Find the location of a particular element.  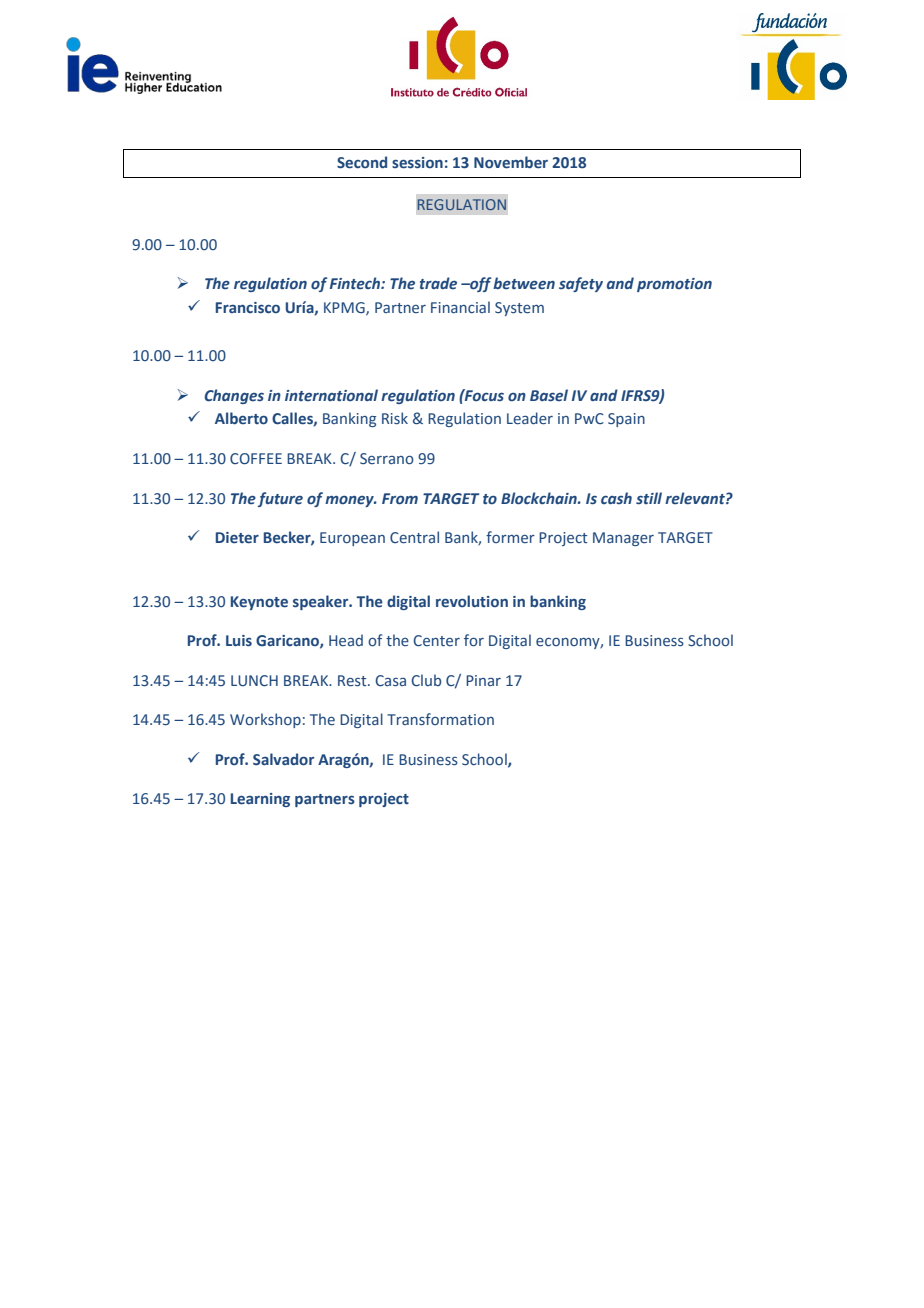

Salvador is located at coordinates (283, 759).
